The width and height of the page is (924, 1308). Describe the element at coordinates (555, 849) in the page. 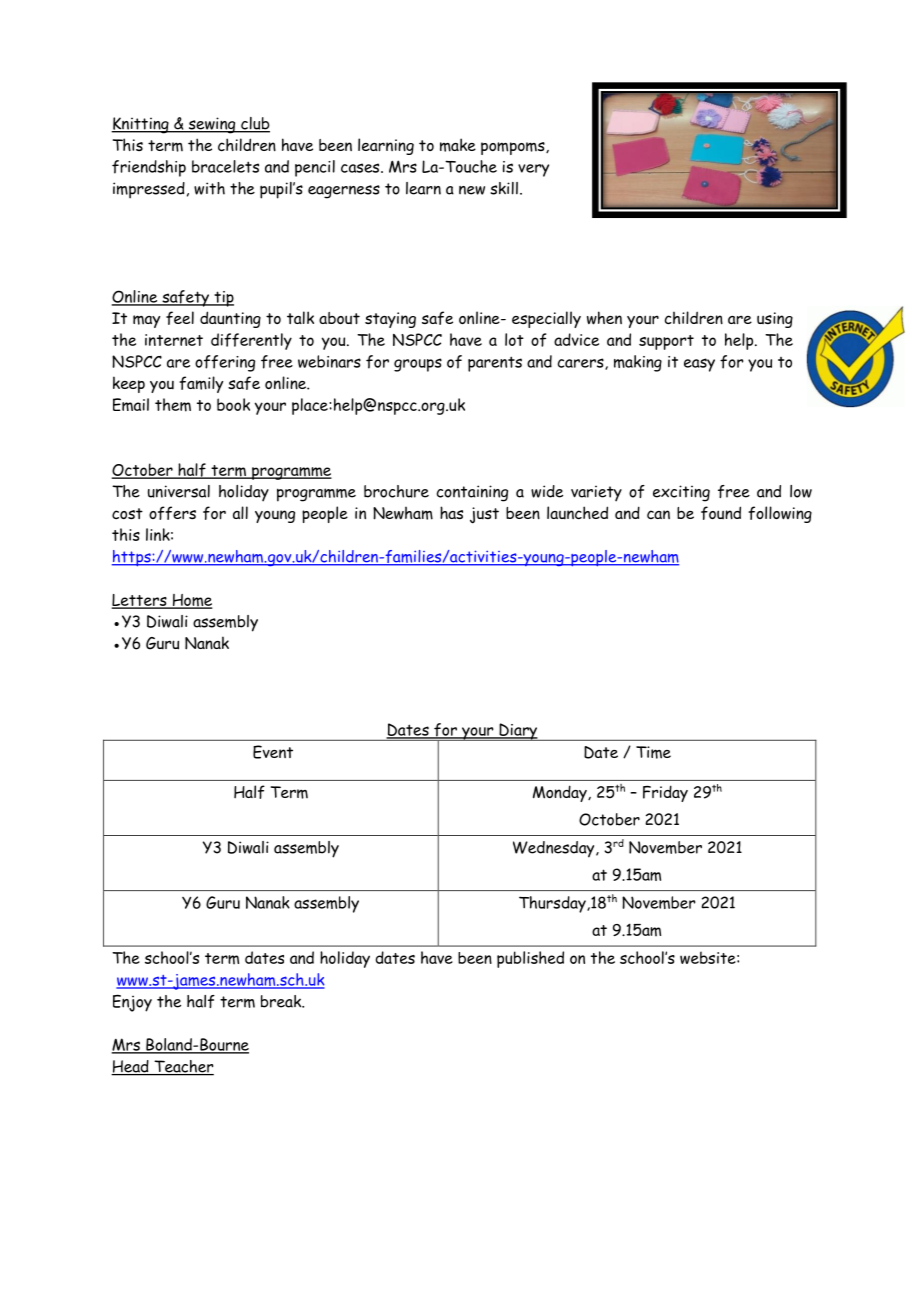

I see `Wednesday` at that location.
